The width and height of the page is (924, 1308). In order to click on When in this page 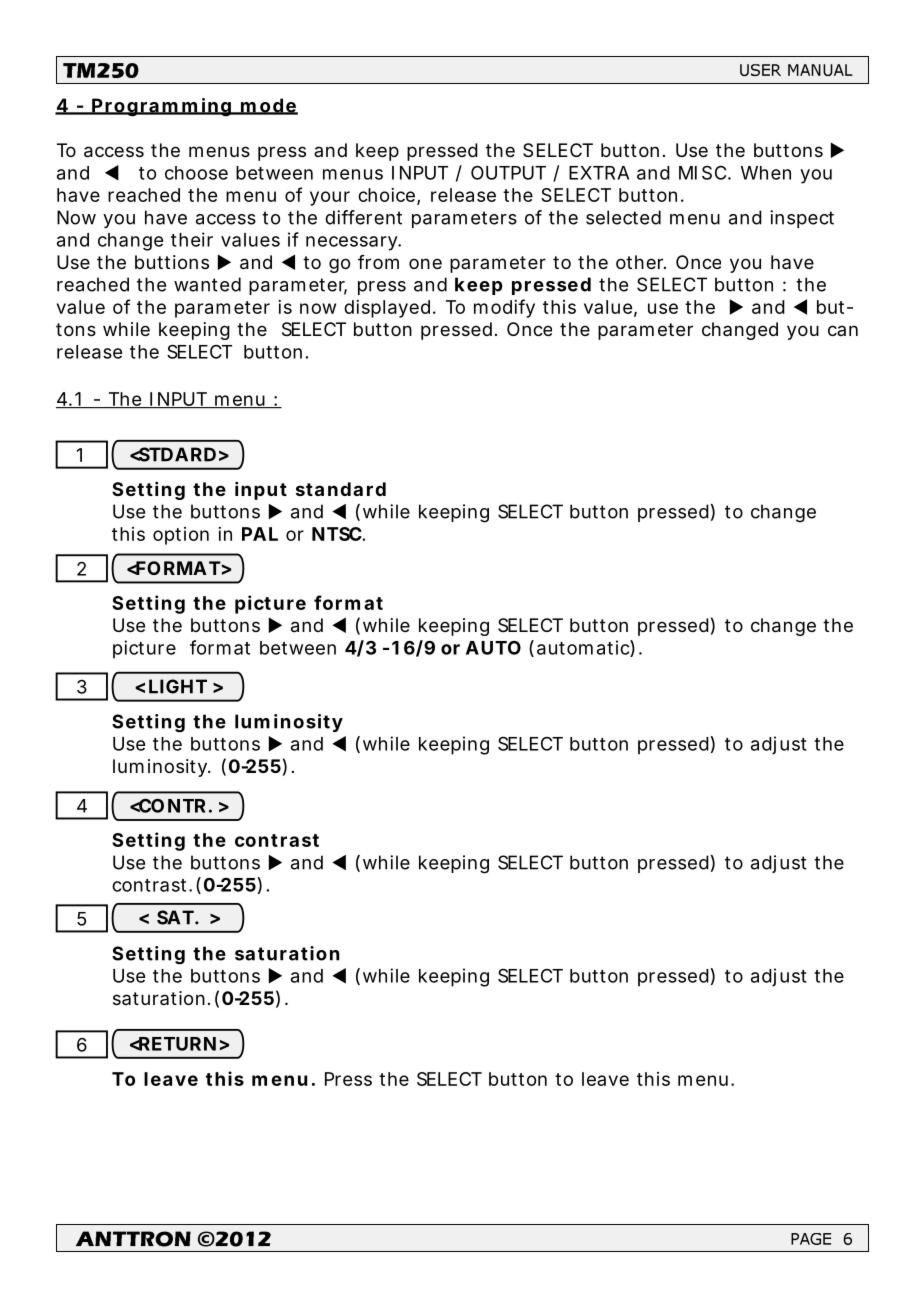, I will do `click(766, 173)`.
